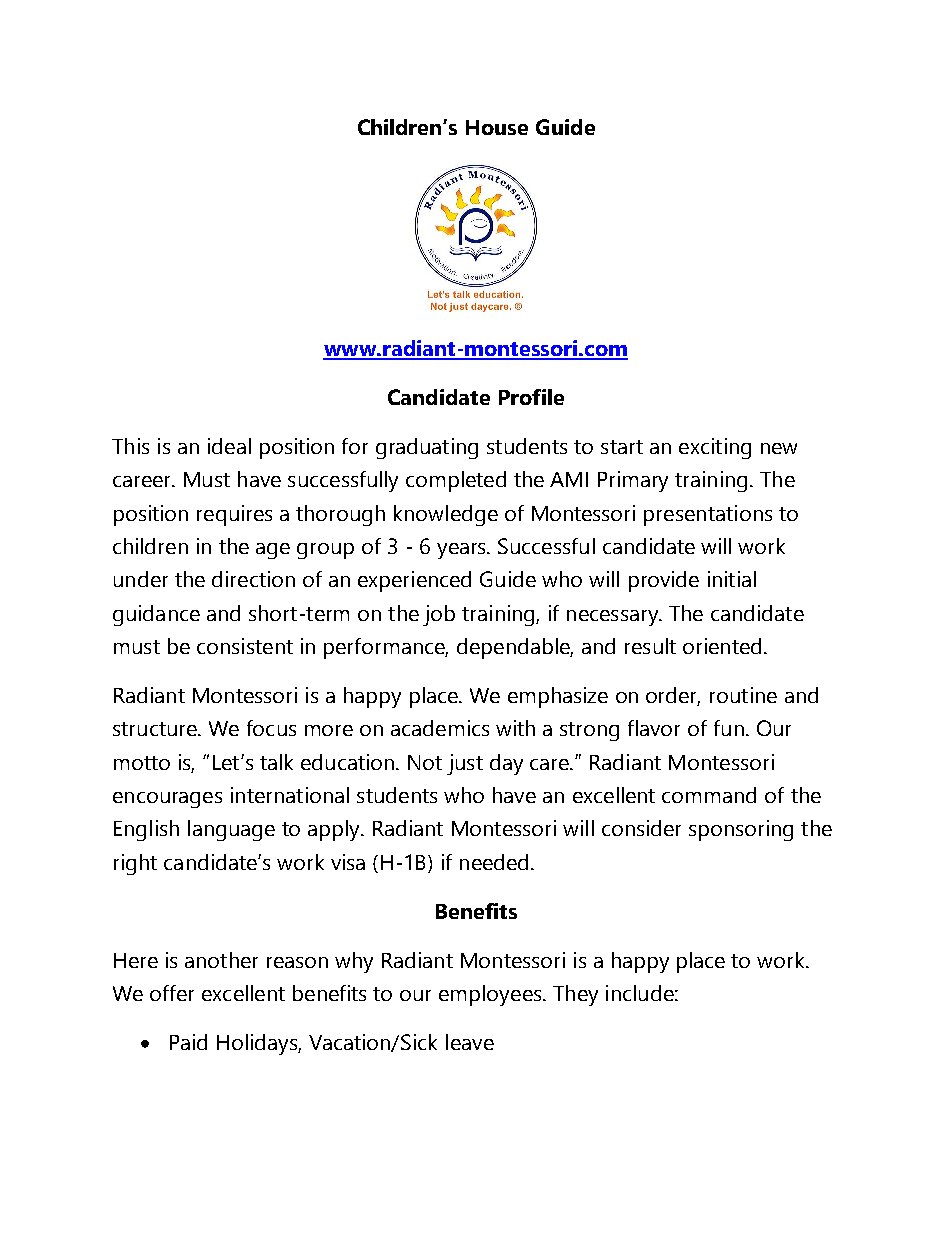 The image size is (952, 1233). Describe the element at coordinates (188, 1042) in the screenshot. I see `Paid` at that location.
